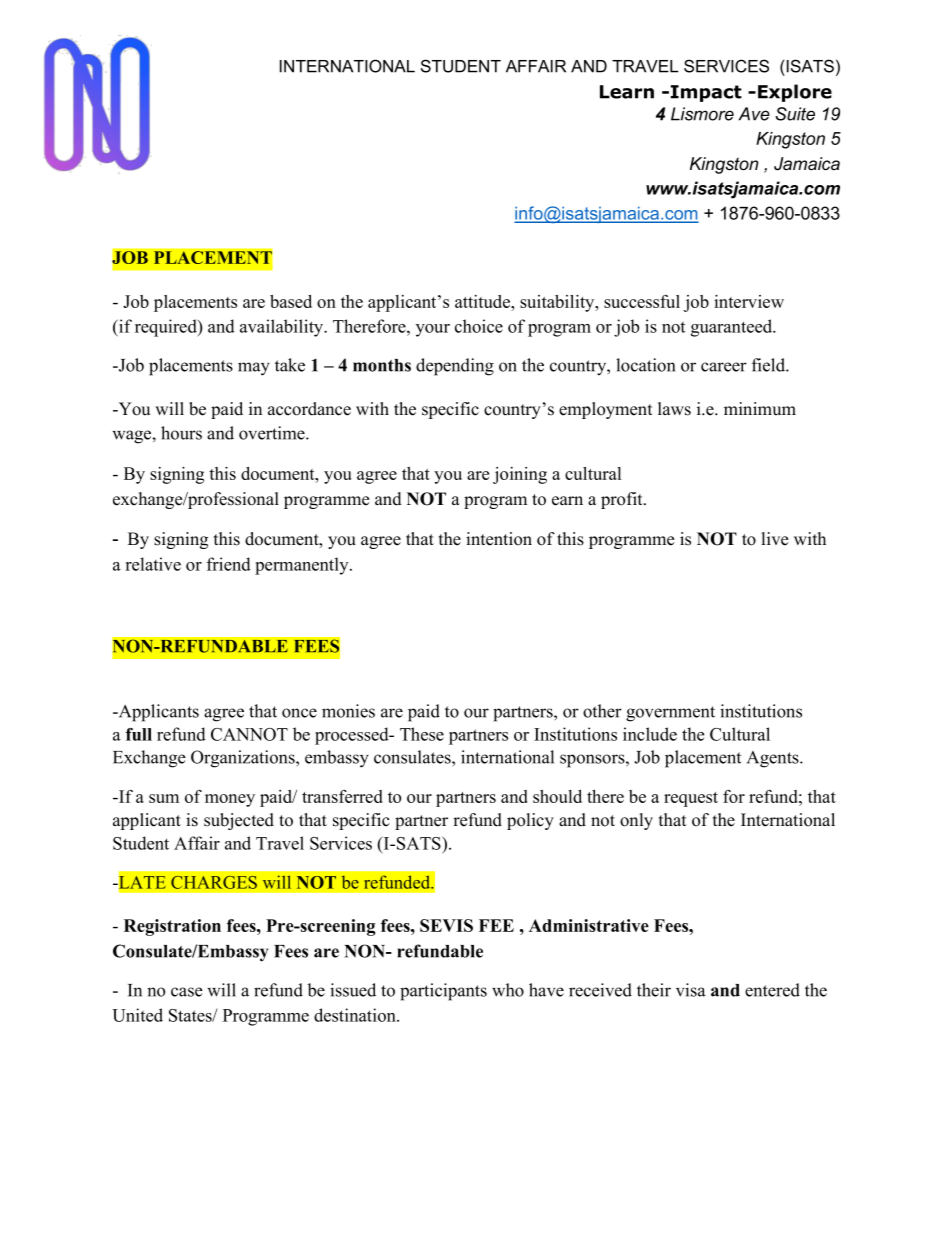 Image resolution: width=952 pixels, height=1233 pixels. What do you see at coordinates (499, 539) in the screenshot?
I see `intention` at bounding box center [499, 539].
